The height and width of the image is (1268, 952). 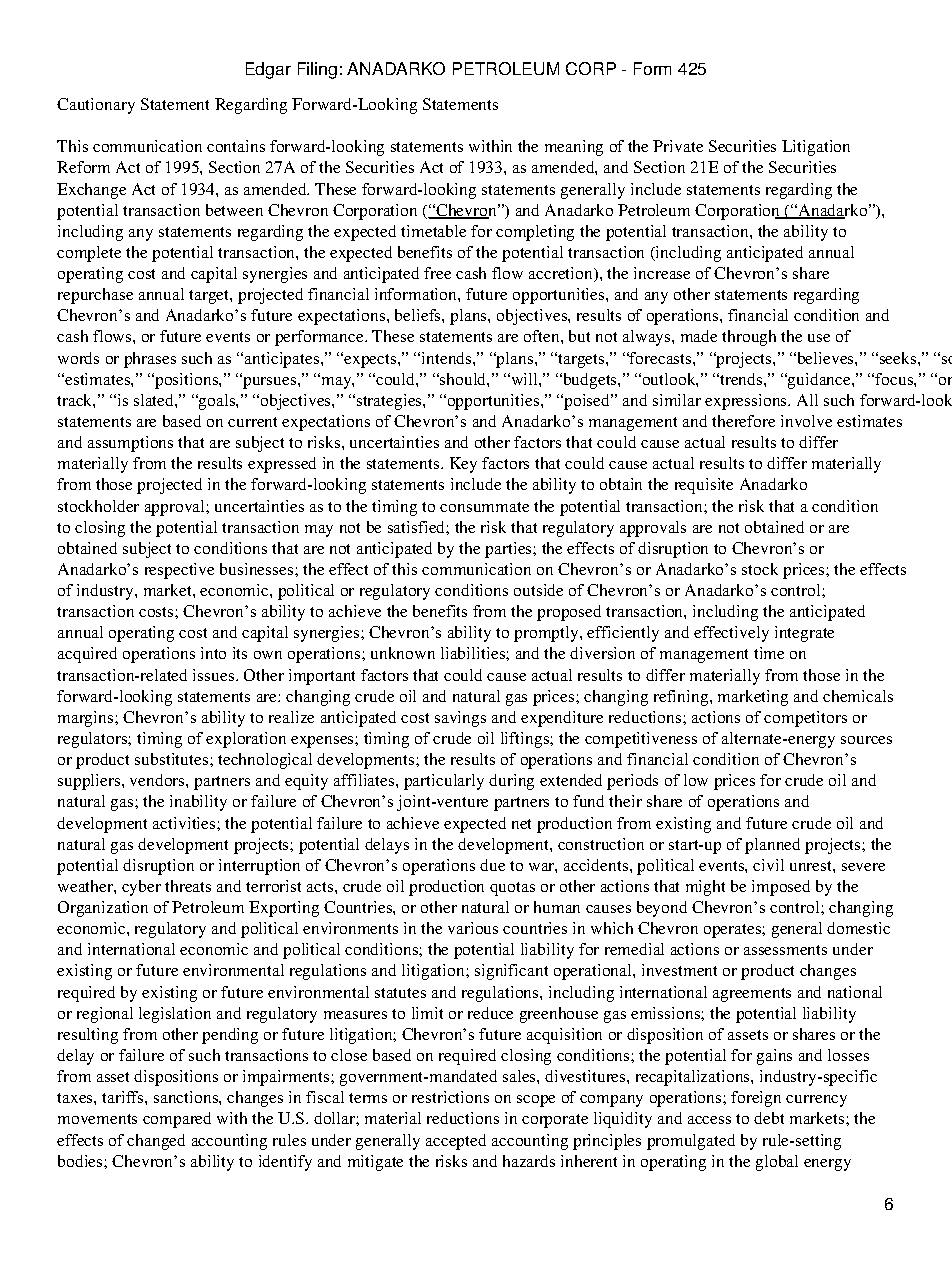 I want to click on accepted, so click(x=456, y=1142).
